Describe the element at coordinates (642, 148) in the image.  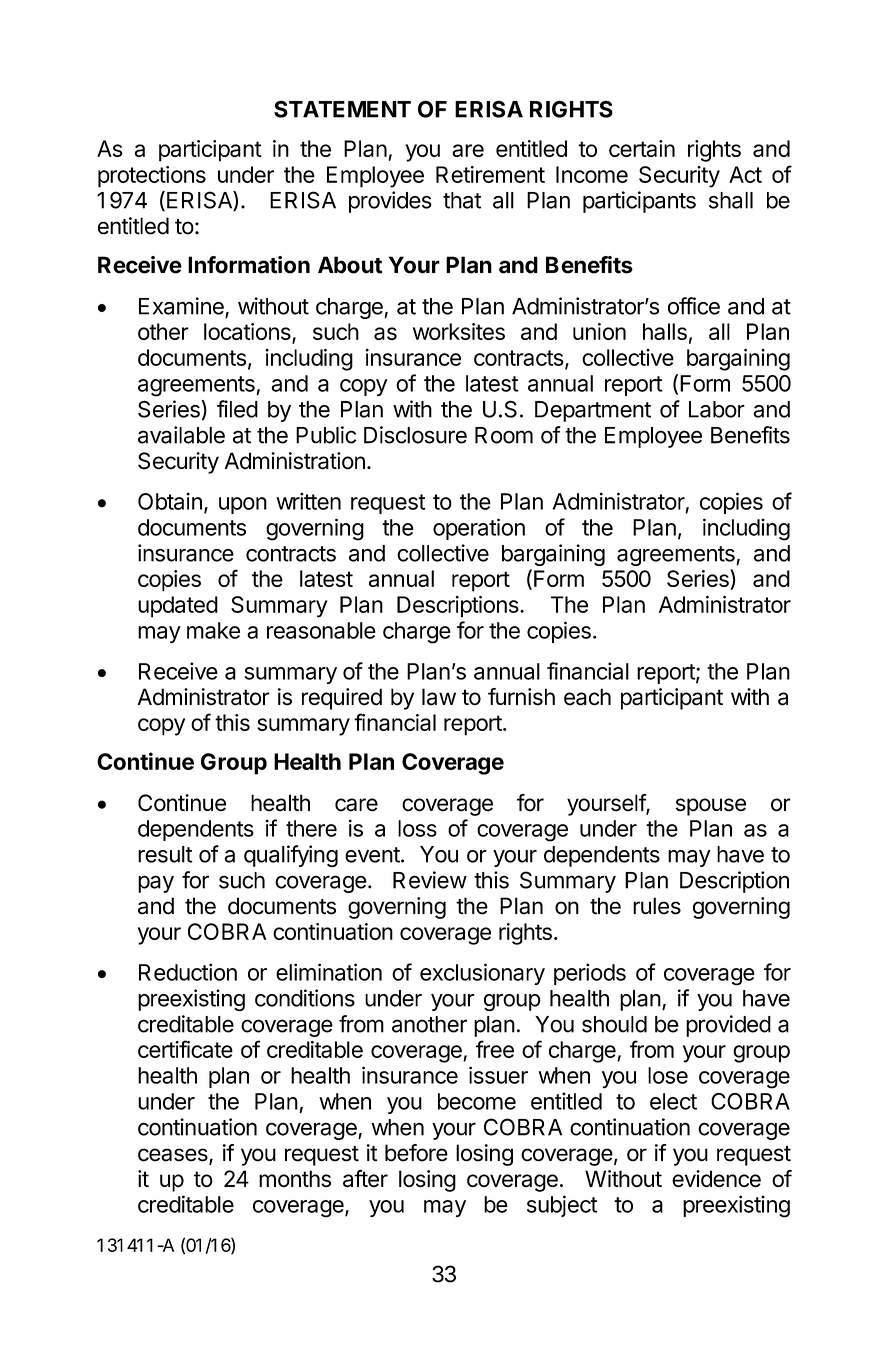
I see `certain` at that location.
